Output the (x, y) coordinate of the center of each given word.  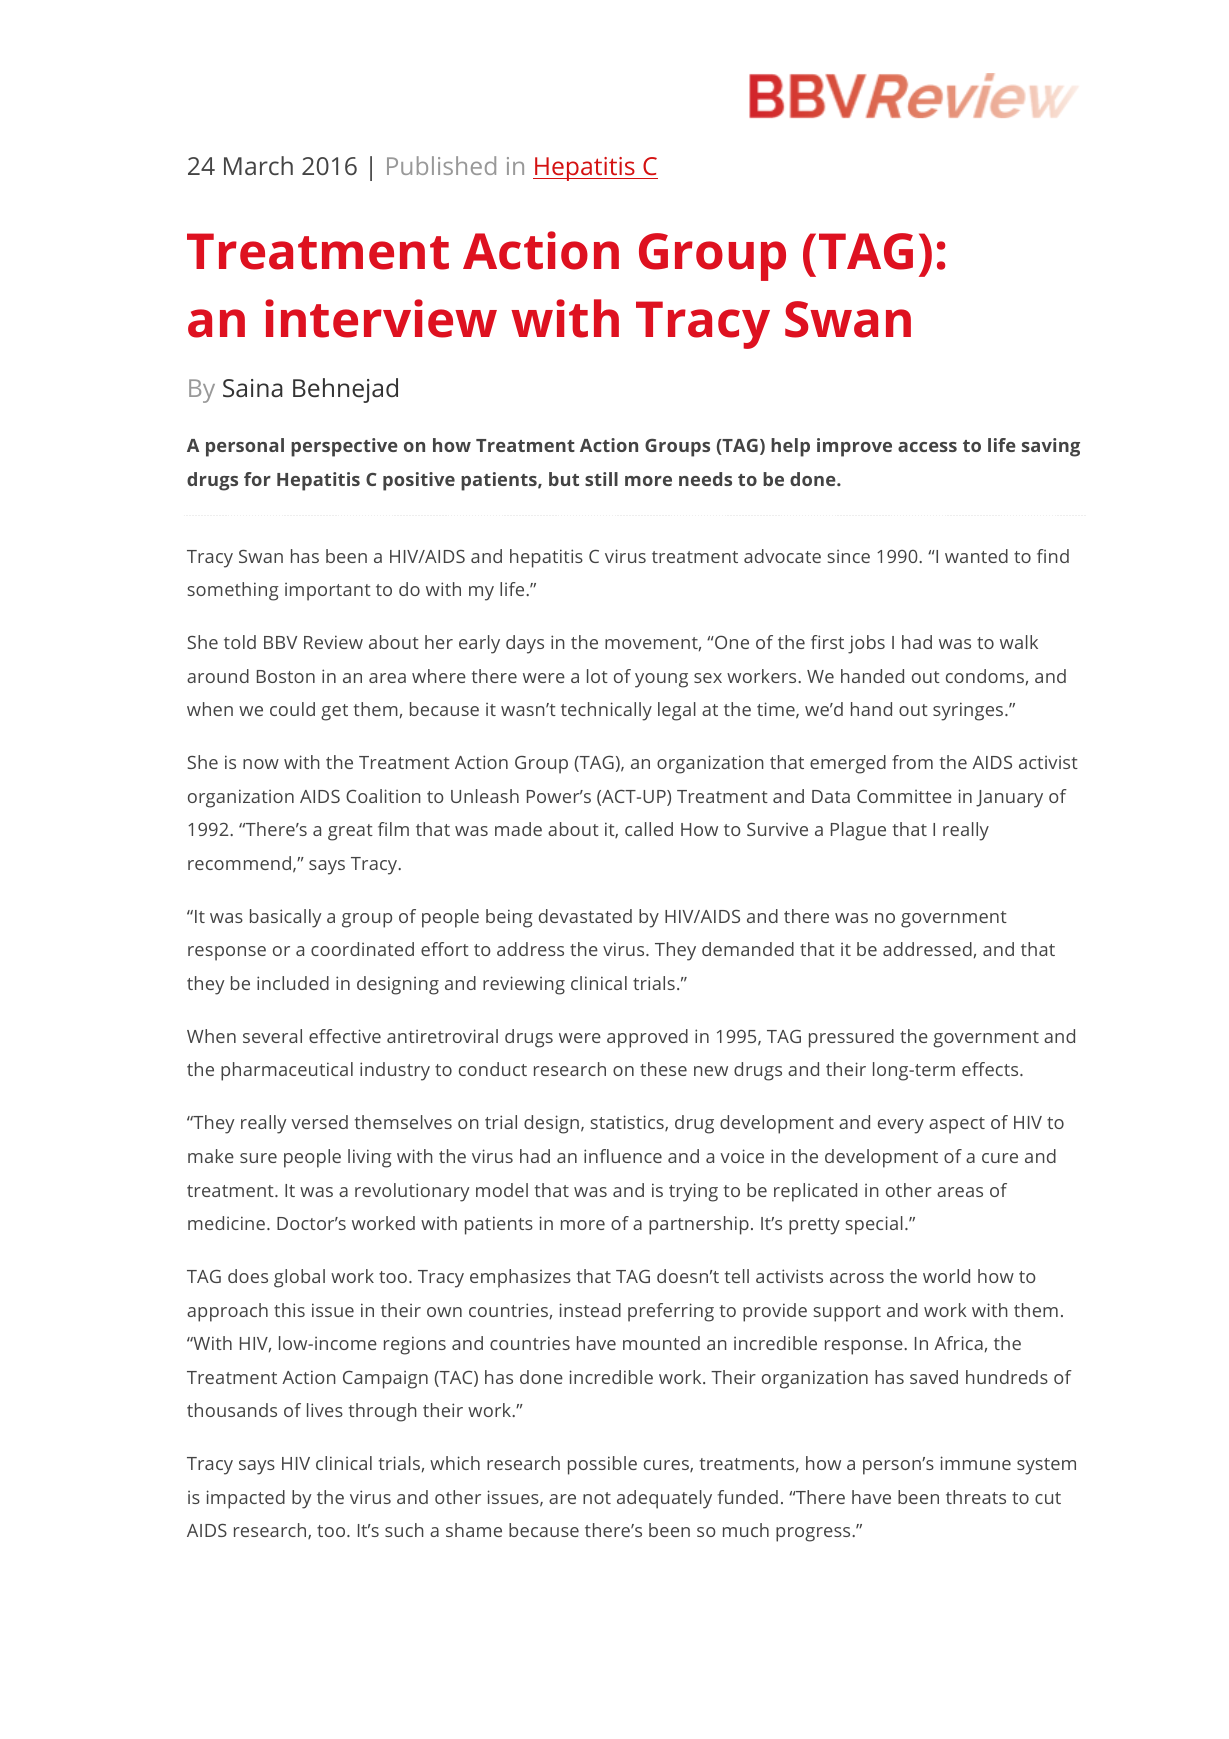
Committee (904, 796)
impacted (245, 1499)
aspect (957, 1125)
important (328, 592)
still (601, 479)
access (927, 447)
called (649, 829)
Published (441, 165)
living (370, 1158)
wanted (976, 556)
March (258, 165)
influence (623, 1156)
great (350, 832)
